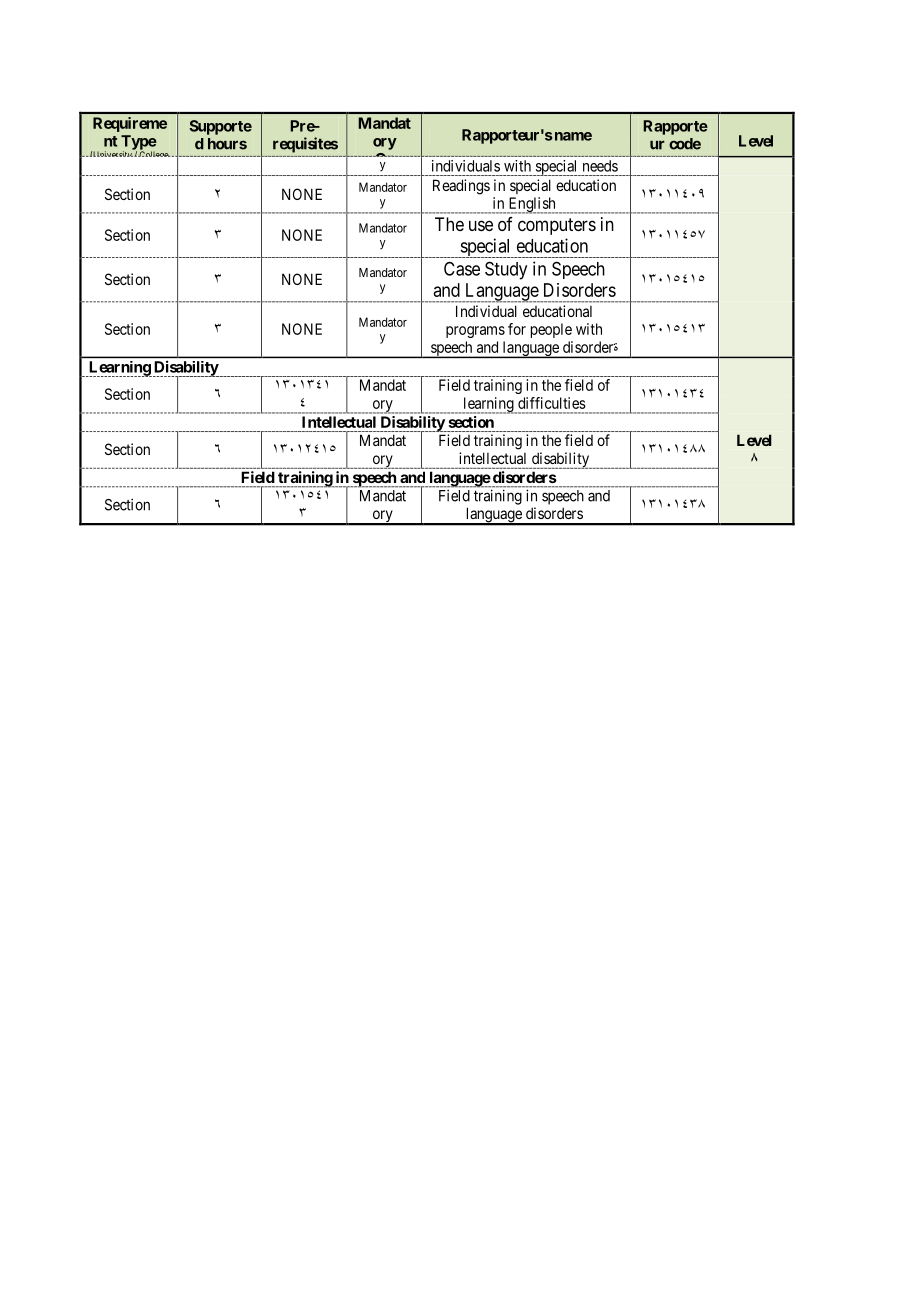 The image size is (924, 1308). Describe the element at coordinates (551, 330) in the screenshot. I see `people` at that location.
